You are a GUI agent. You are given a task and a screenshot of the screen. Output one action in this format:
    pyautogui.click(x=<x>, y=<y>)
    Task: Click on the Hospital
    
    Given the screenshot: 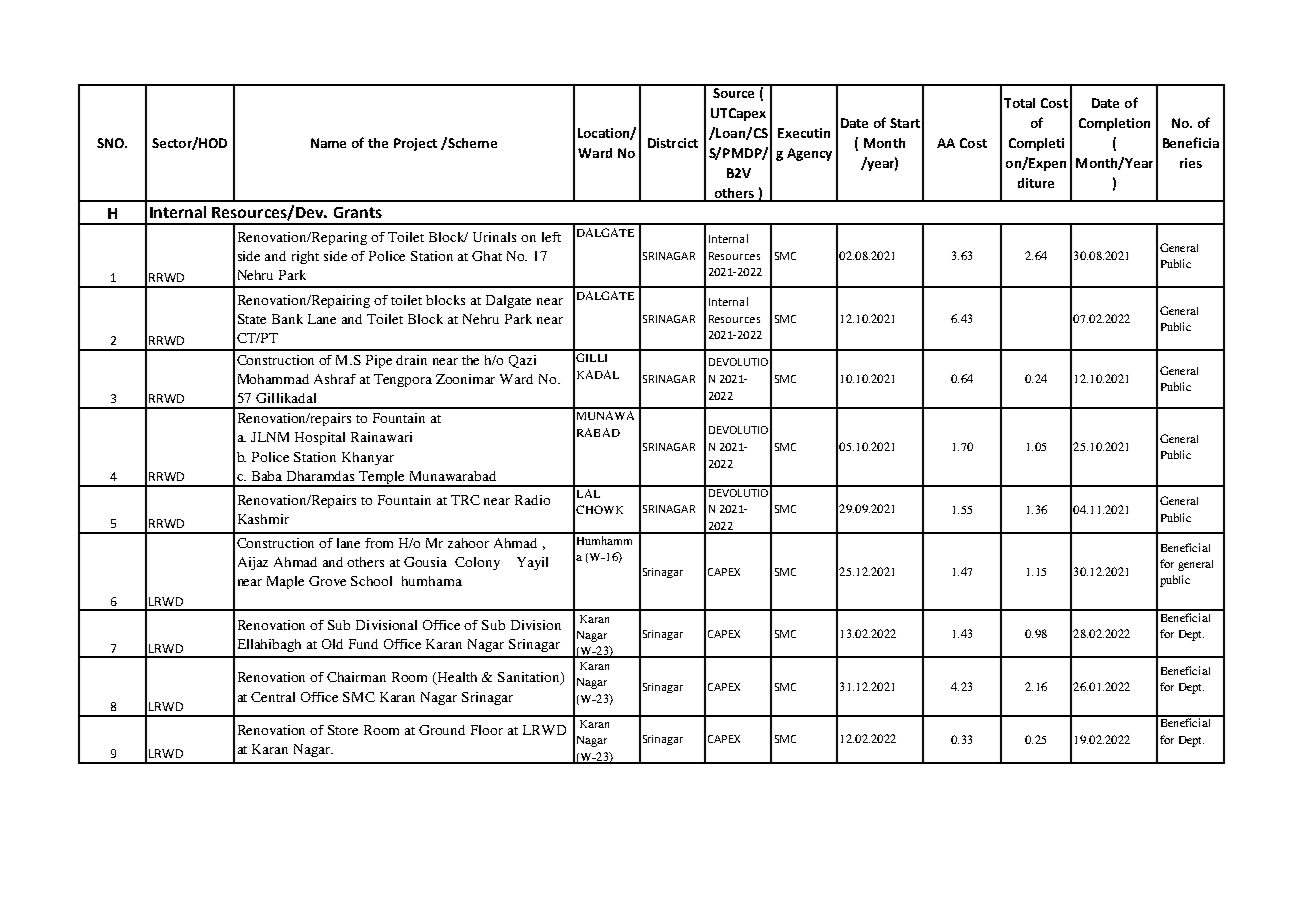 What is the action you would take?
    pyautogui.click(x=320, y=438)
